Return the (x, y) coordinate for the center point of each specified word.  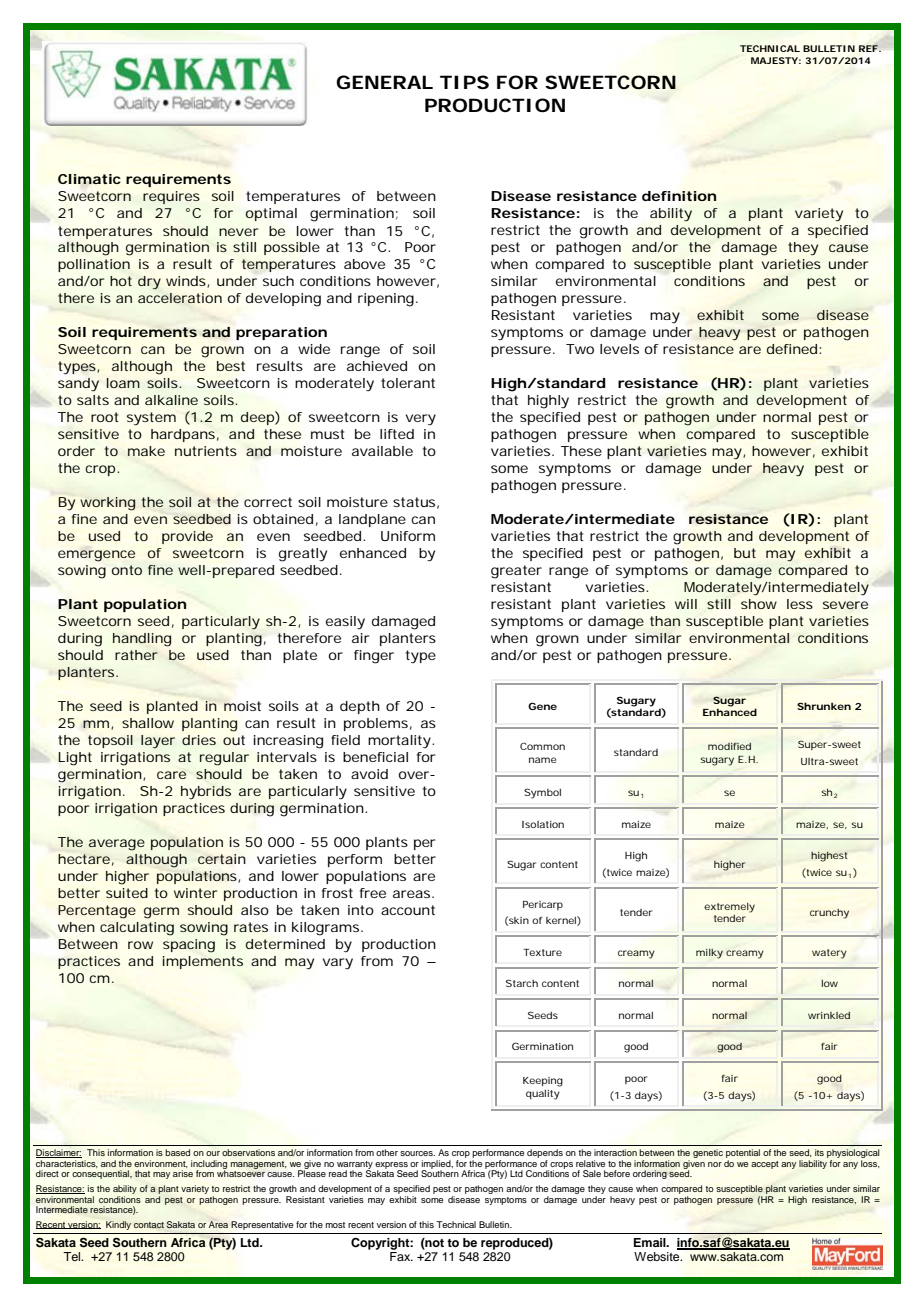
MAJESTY (774, 60)
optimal (271, 214)
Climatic (89, 179)
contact (149, 1225)
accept (765, 1165)
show (759, 604)
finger (374, 657)
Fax (401, 1256)
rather (136, 655)
